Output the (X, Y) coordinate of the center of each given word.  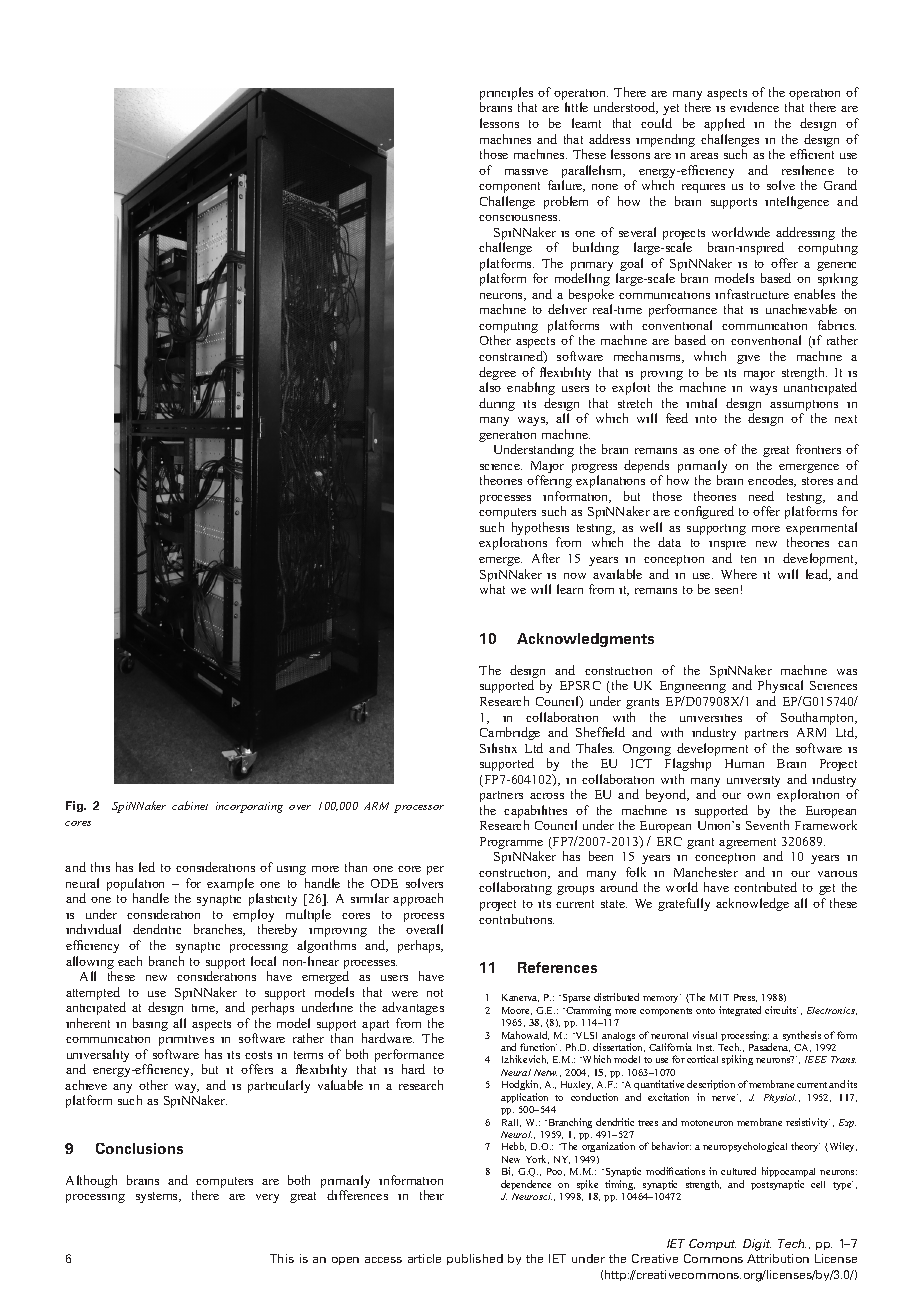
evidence (754, 107)
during (497, 404)
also (490, 387)
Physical (780, 686)
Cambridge (510, 733)
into (706, 419)
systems (158, 1197)
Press (745, 998)
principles (506, 95)
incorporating (249, 807)
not (435, 993)
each (130, 961)
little (576, 107)
